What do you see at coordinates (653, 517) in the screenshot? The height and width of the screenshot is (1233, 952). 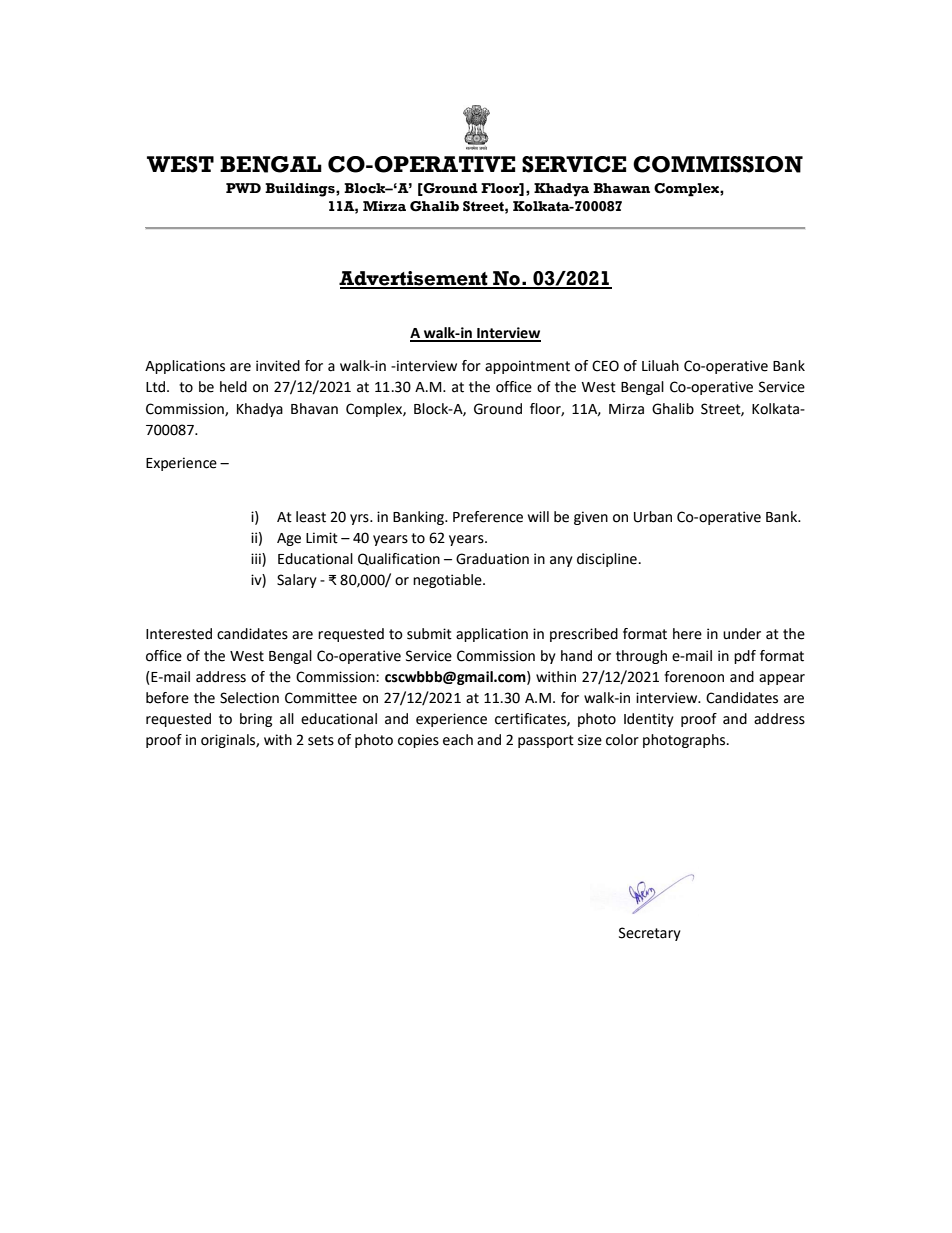 I see `Urban` at bounding box center [653, 517].
